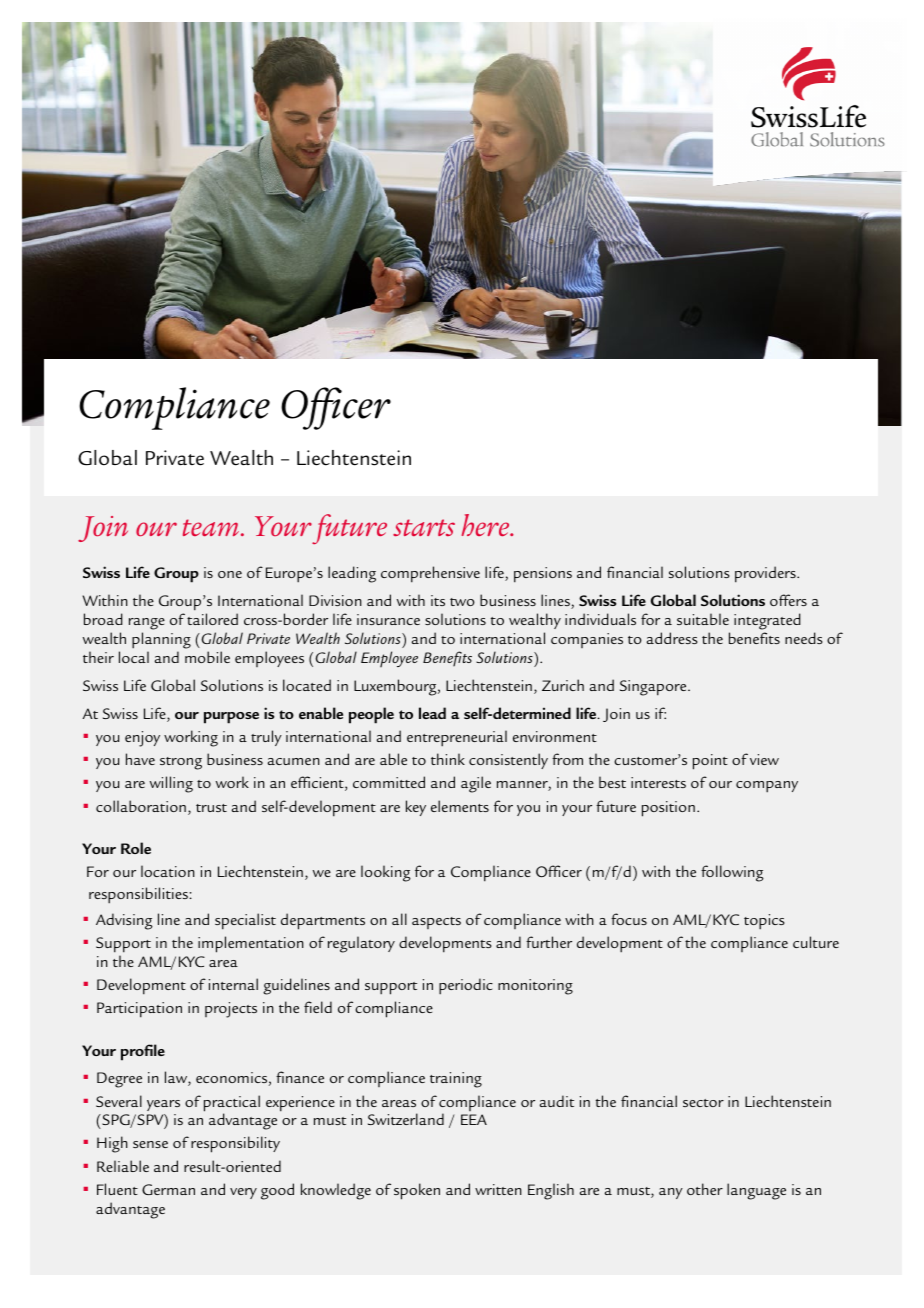  Describe the element at coordinates (211, 527) in the page. I see `team` at that location.
